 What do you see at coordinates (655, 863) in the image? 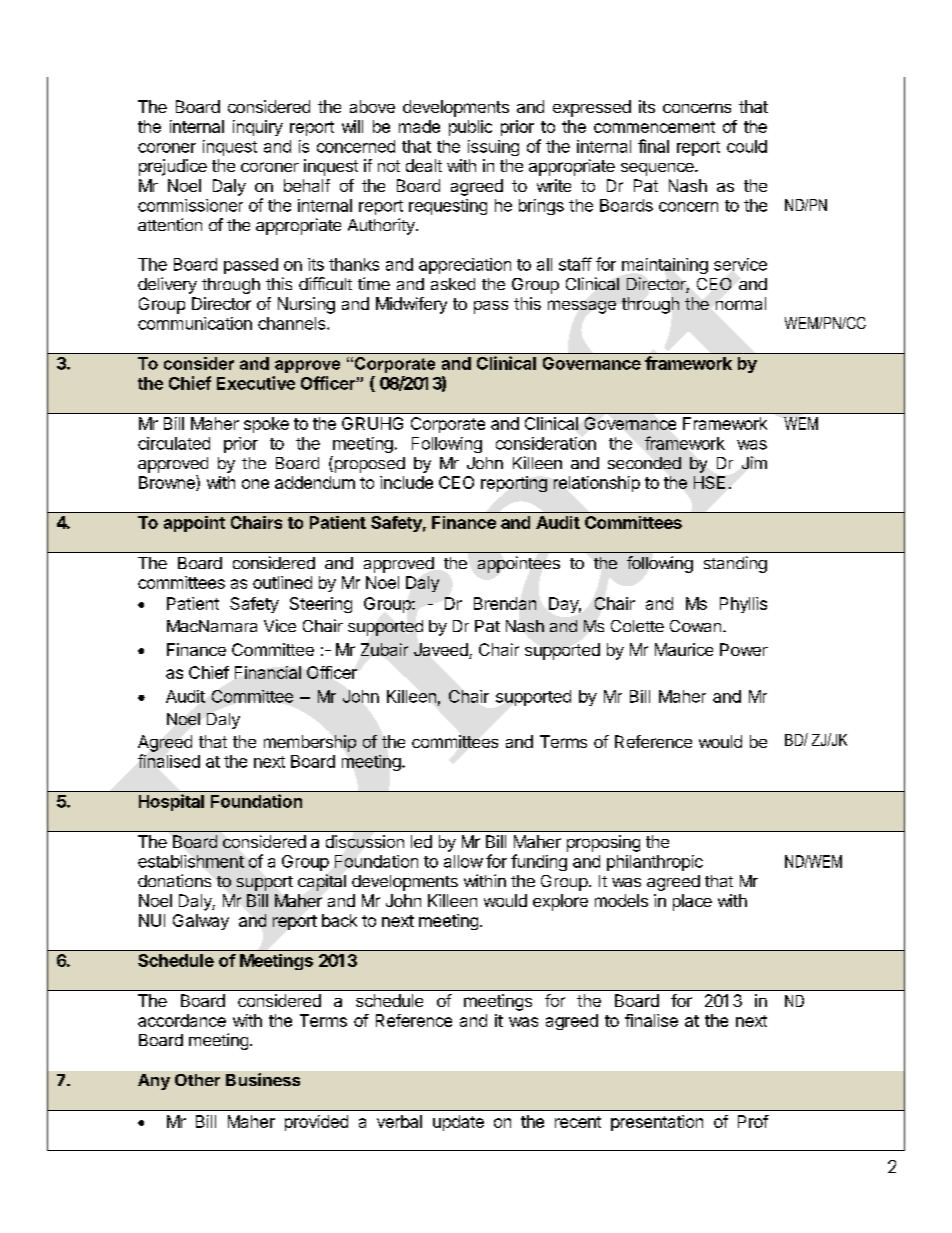
I see `philanthropic` at bounding box center [655, 863].
